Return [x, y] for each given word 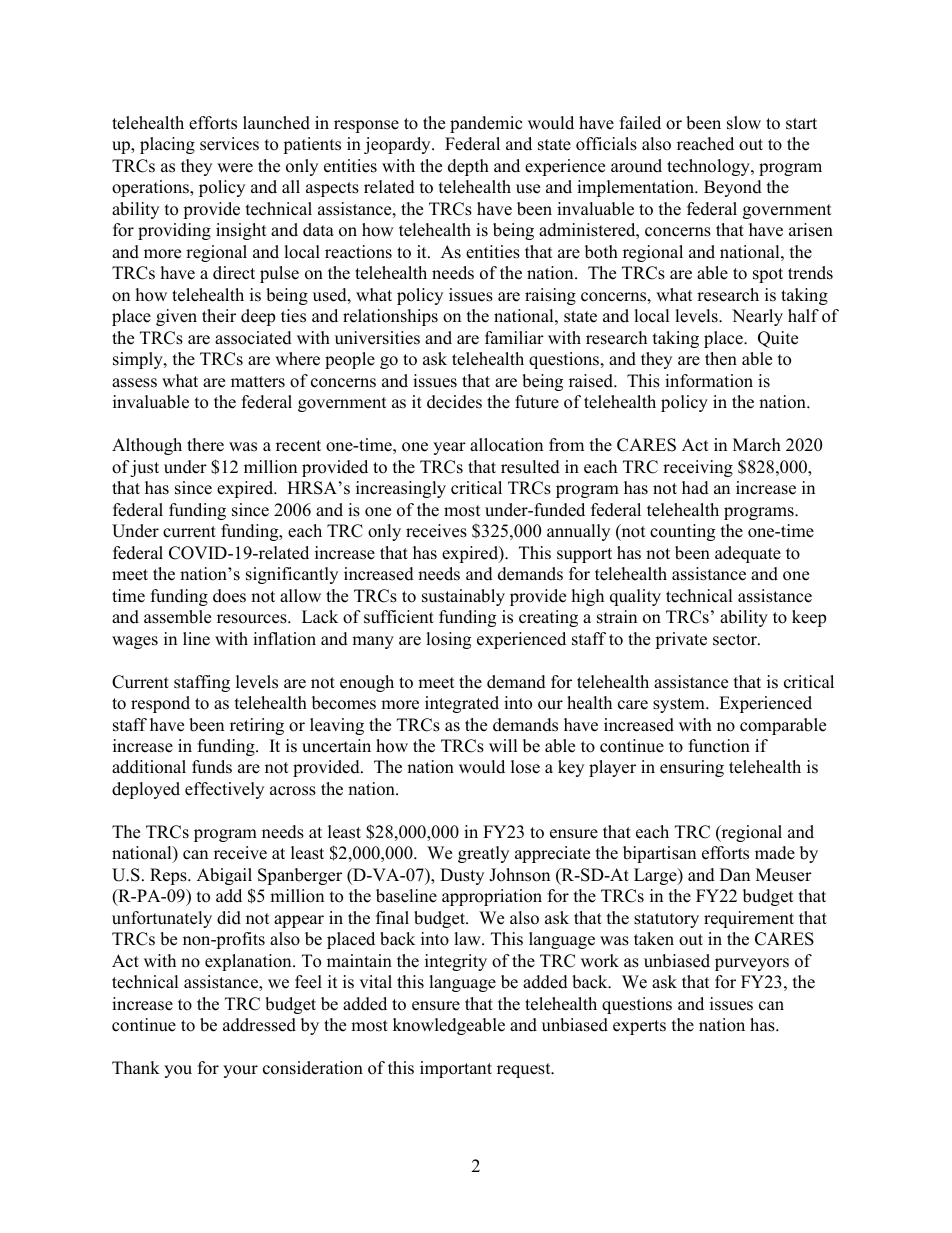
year [449, 448]
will [503, 745]
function [719, 746]
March [757, 445]
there [205, 445]
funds [212, 767]
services [229, 144]
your [240, 1071]
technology [709, 167]
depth [468, 167]
